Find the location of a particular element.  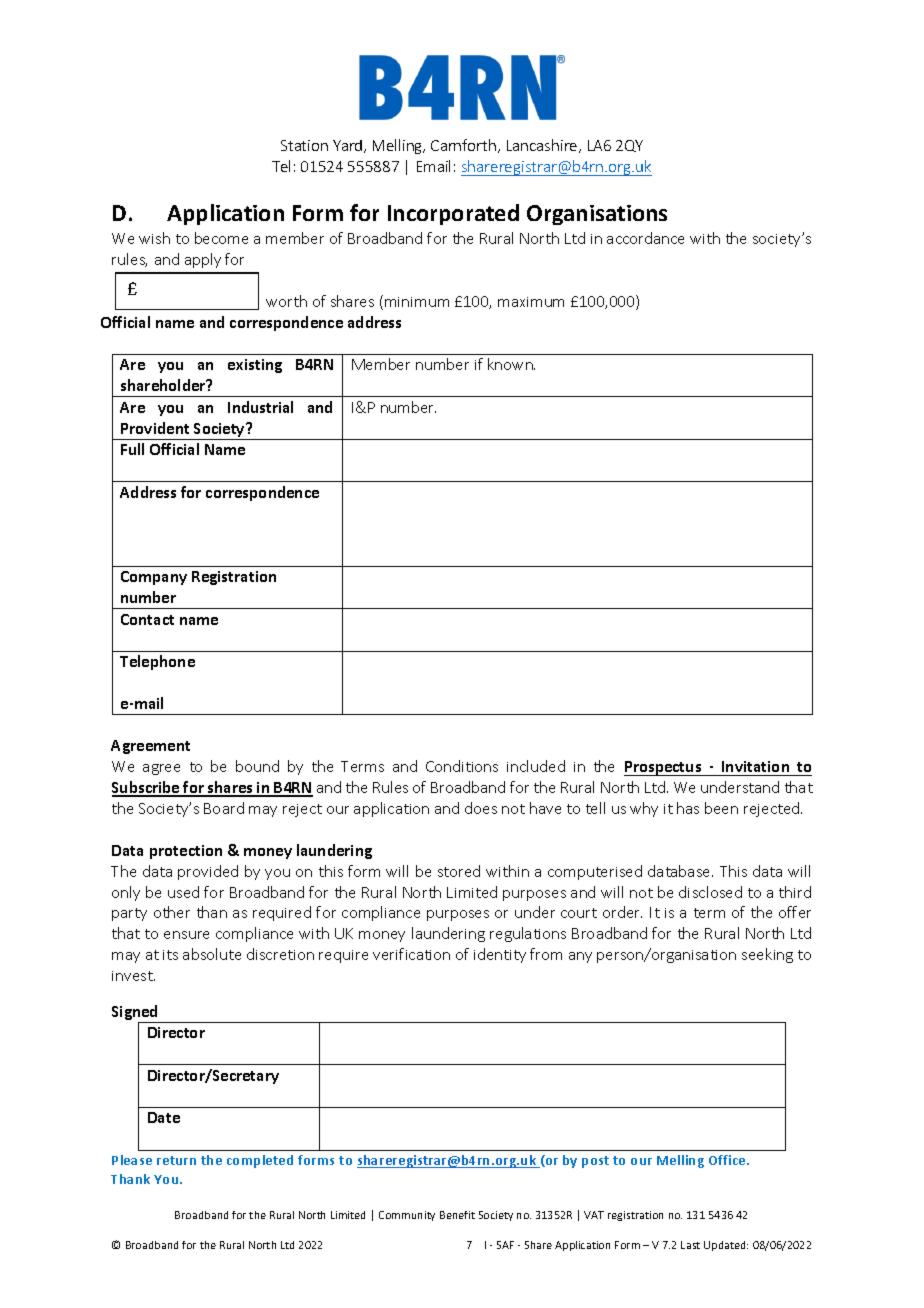

Incorporated is located at coordinates (453, 214).
